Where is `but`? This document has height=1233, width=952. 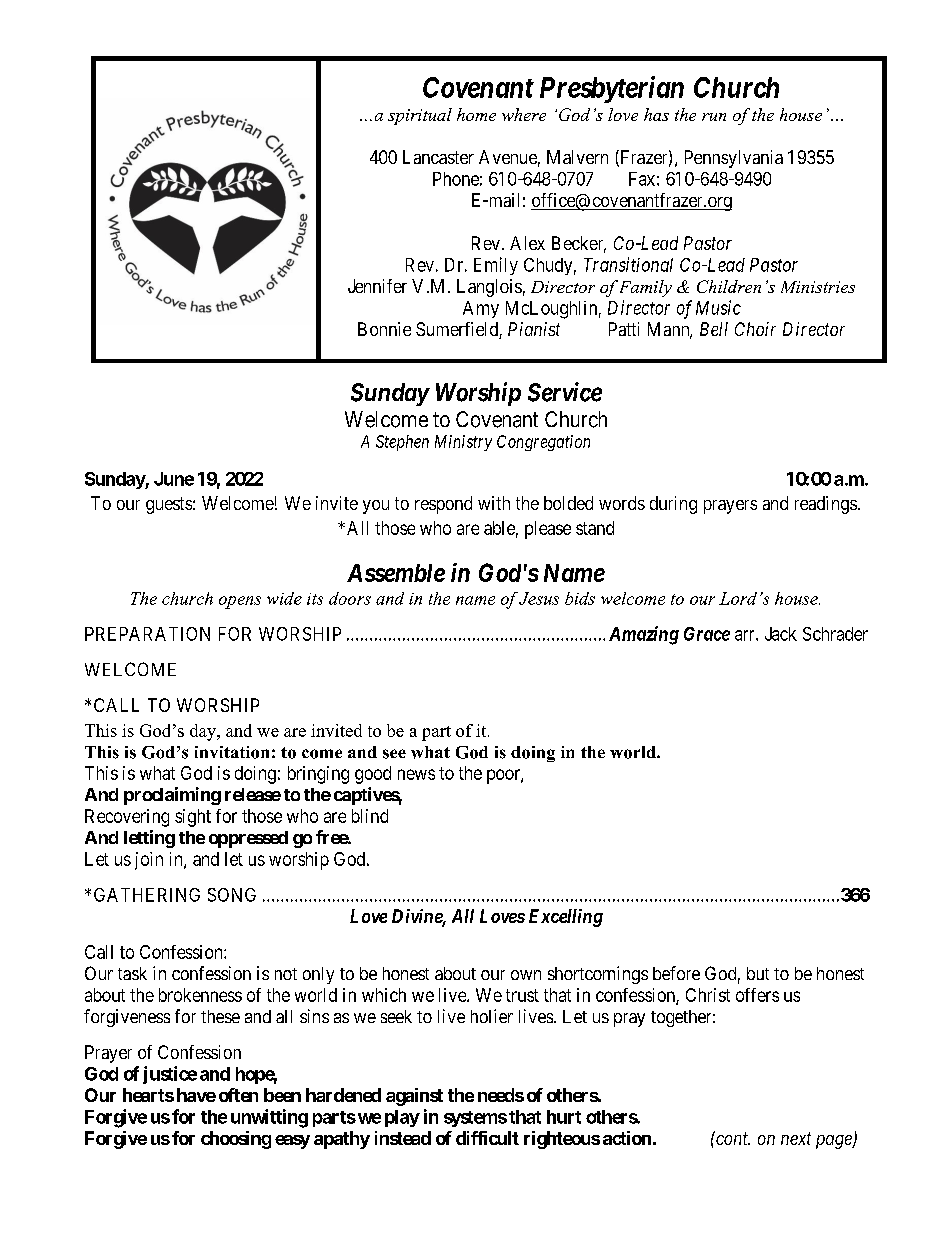
but is located at coordinates (758, 973).
